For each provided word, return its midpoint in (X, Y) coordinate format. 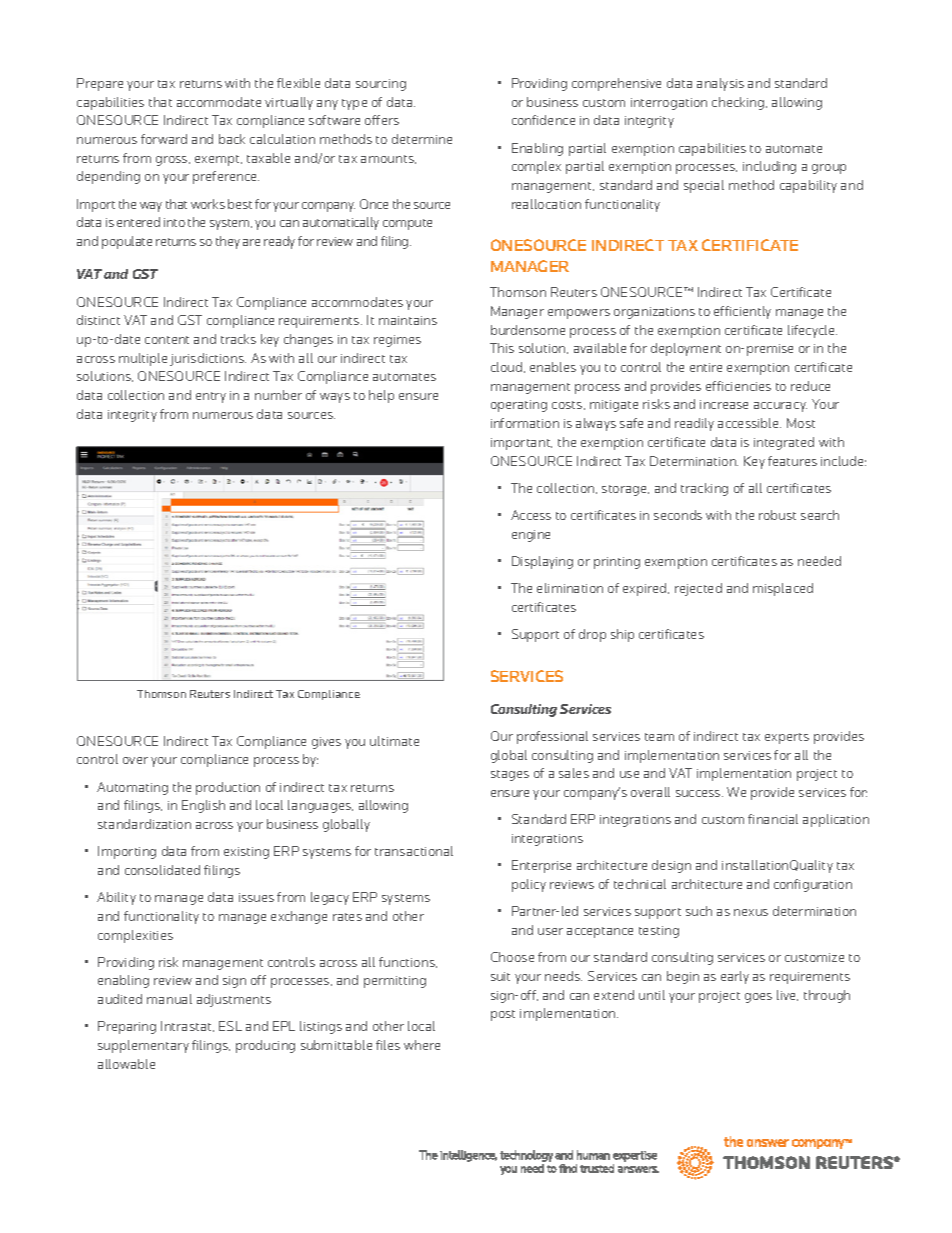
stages (510, 775)
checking (739, 103)
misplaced (783, 589)
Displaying (542, 562)
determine (422, 139)
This (502, 348)
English (203, 806)
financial (773, 819)
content (167, 340)
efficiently (742, 312)
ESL (230, 1026)
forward (164, 139)
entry (211, 397)
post (503, 1015)
